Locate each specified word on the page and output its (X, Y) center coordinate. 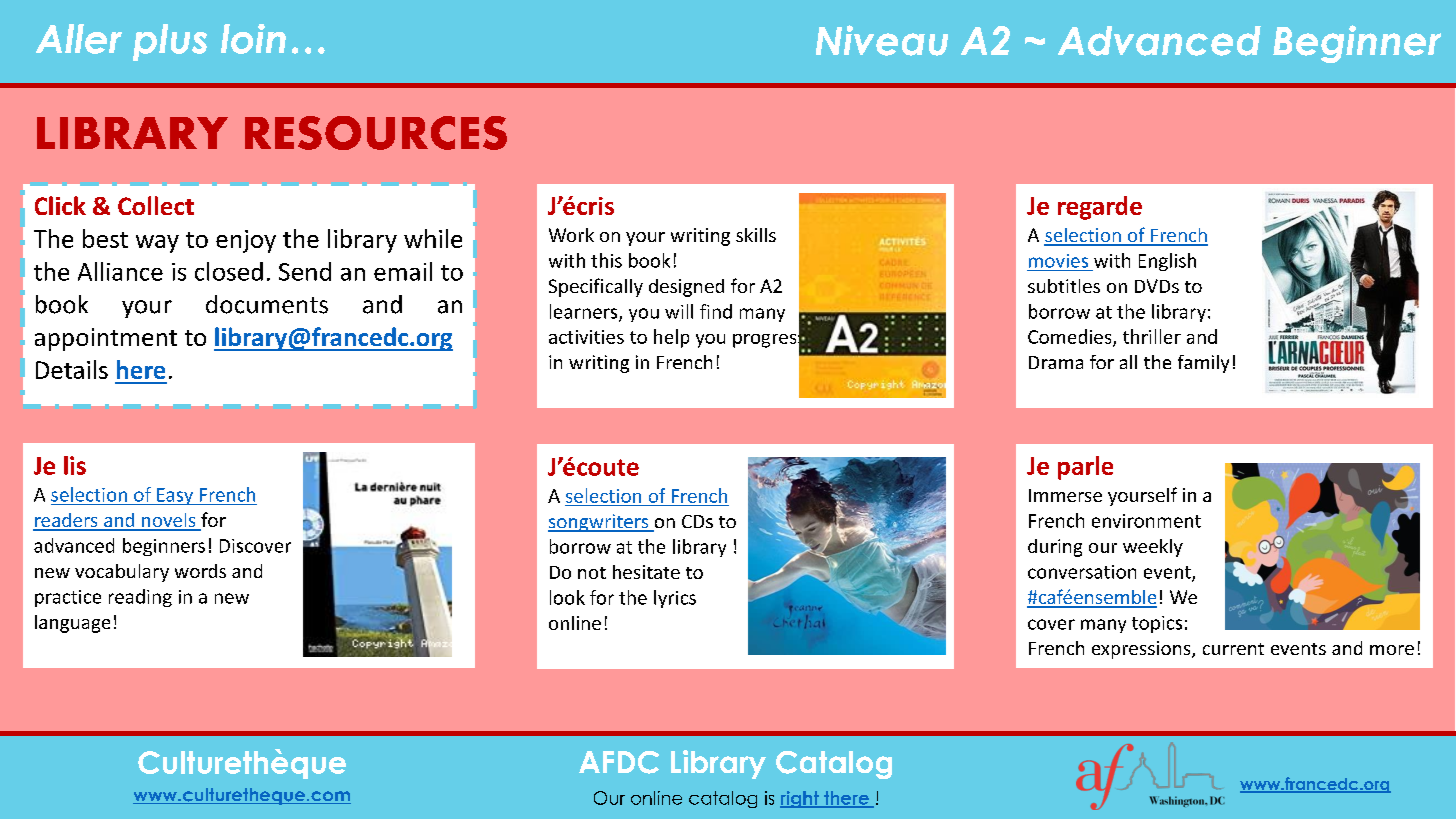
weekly (1153, 548)
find (716, 311)
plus (170, 42)
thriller (1152, 336)
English (1167, 262)
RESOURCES (376, 133)
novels (169, 521)
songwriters (599, 523)
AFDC (619, 762)
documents (267, 304)
